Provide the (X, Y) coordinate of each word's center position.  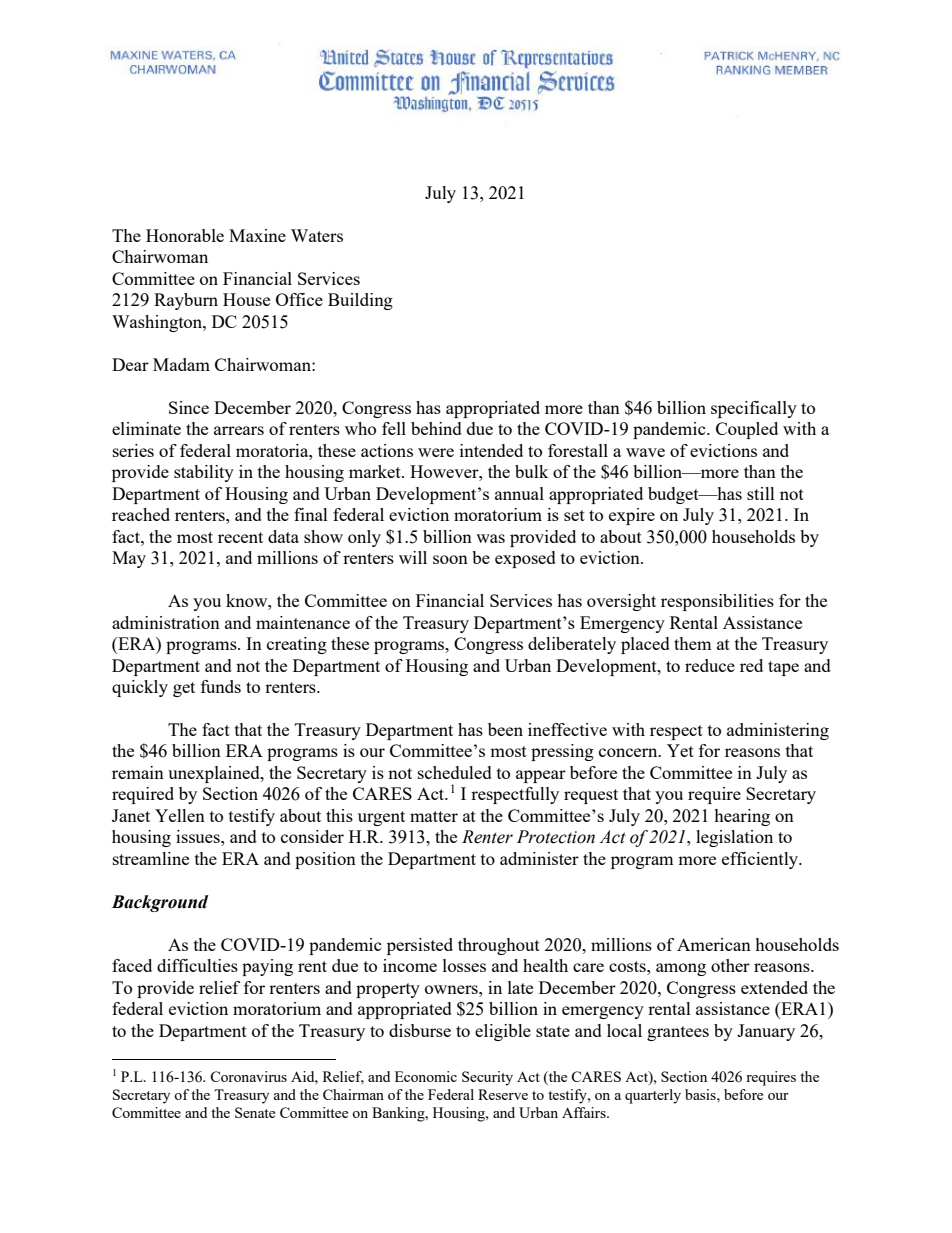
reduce (710, 665)
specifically (754, 409)
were (436, 452)
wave (645, 452)
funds (221, 686)
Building (360, 301)
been (505, 729)
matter (434, 816)
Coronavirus (248, 1076)
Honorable (185, 235)
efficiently (761, 860)
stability (204, 473)
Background (160, 903)
